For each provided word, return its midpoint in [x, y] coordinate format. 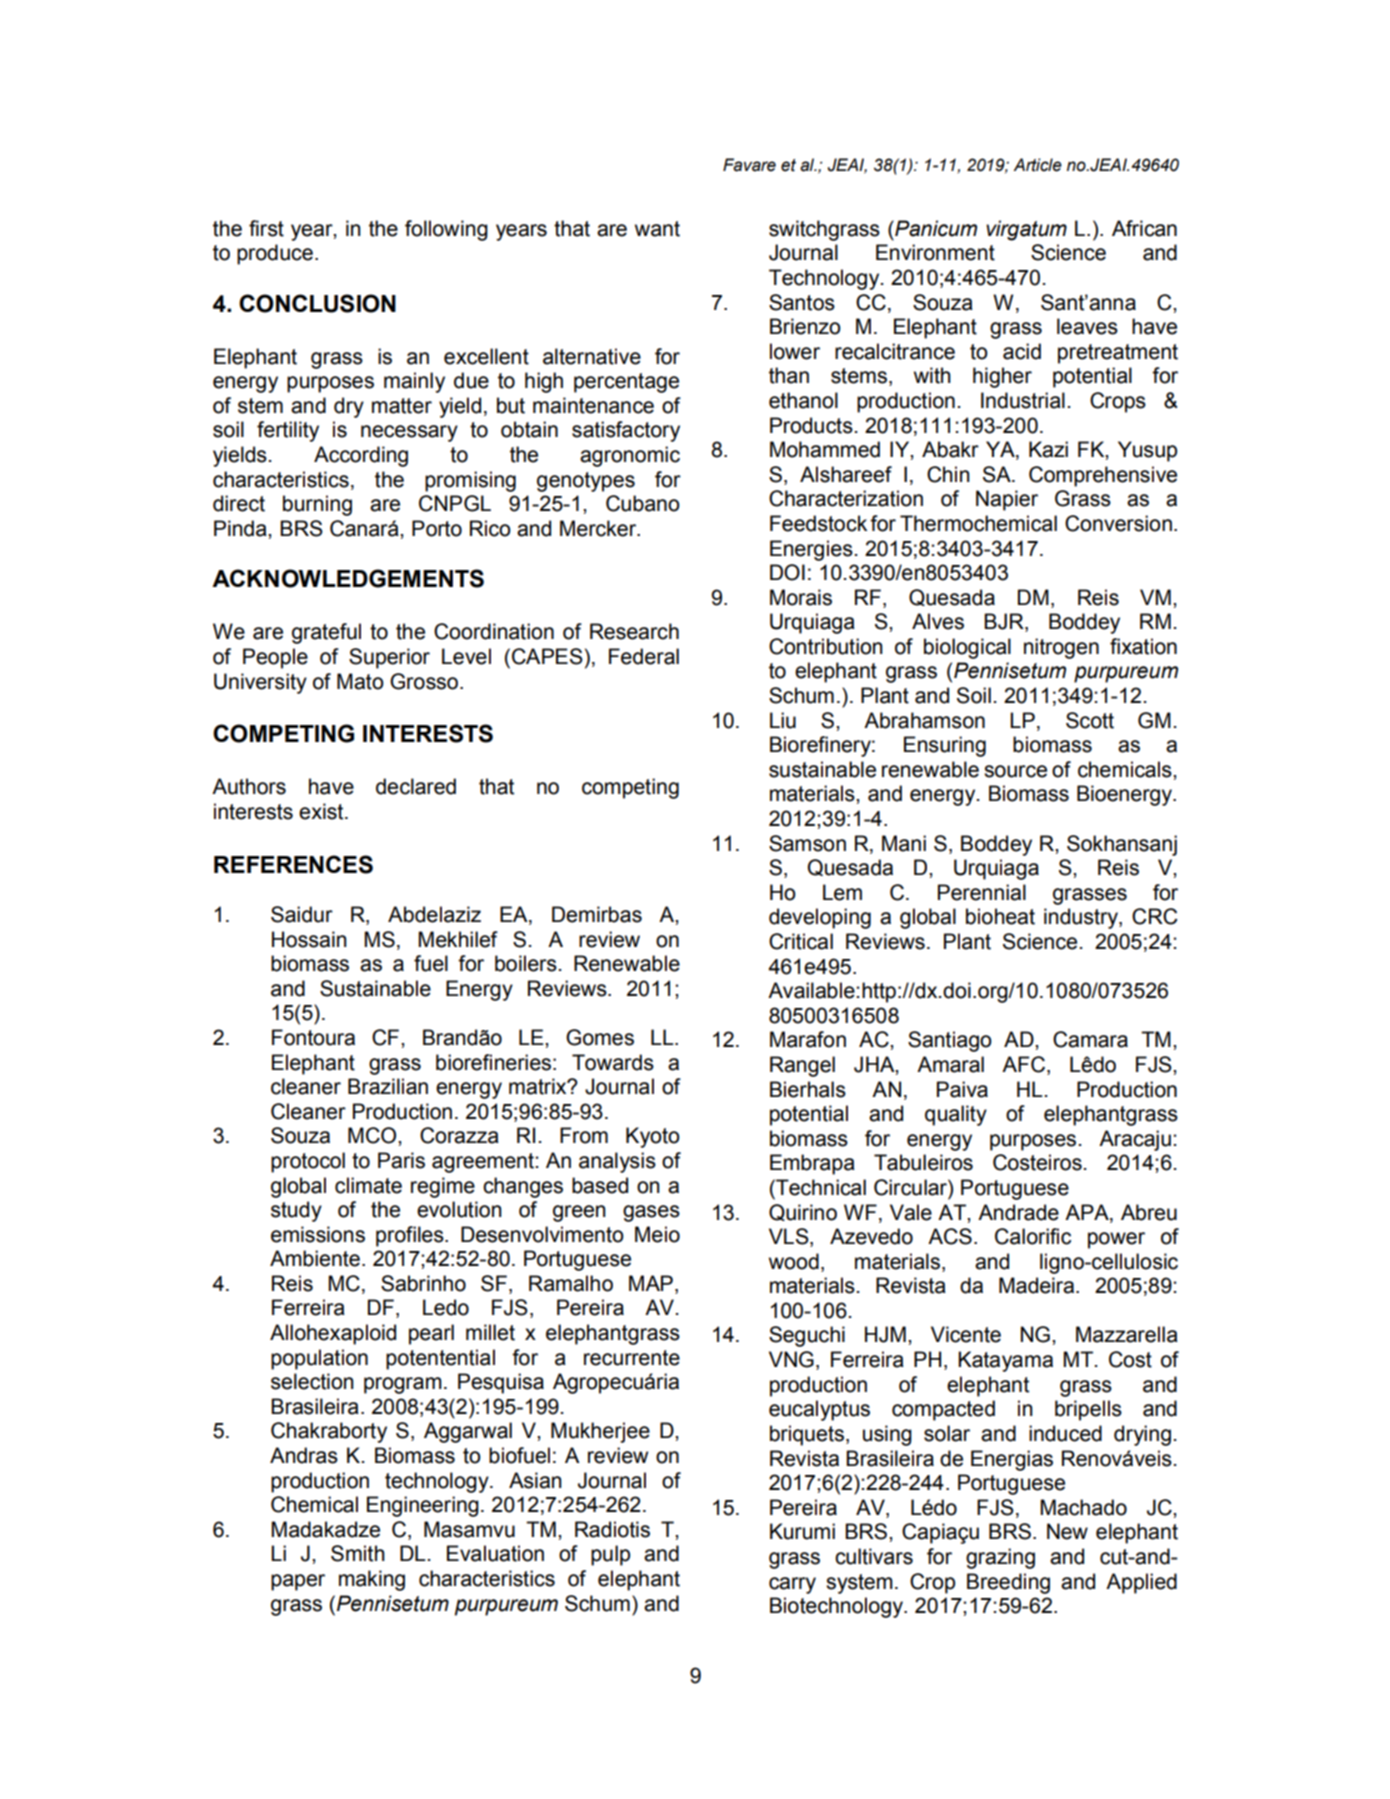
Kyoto [653, 1137]
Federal [644, 656]
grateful [326, 633]
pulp [610, 1555]
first [266, 228]
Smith [358, 1553]
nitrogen [1061, 648]
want [657, 229]
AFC [1025, 1064]
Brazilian [388, 1086]
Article [1037, 165]
